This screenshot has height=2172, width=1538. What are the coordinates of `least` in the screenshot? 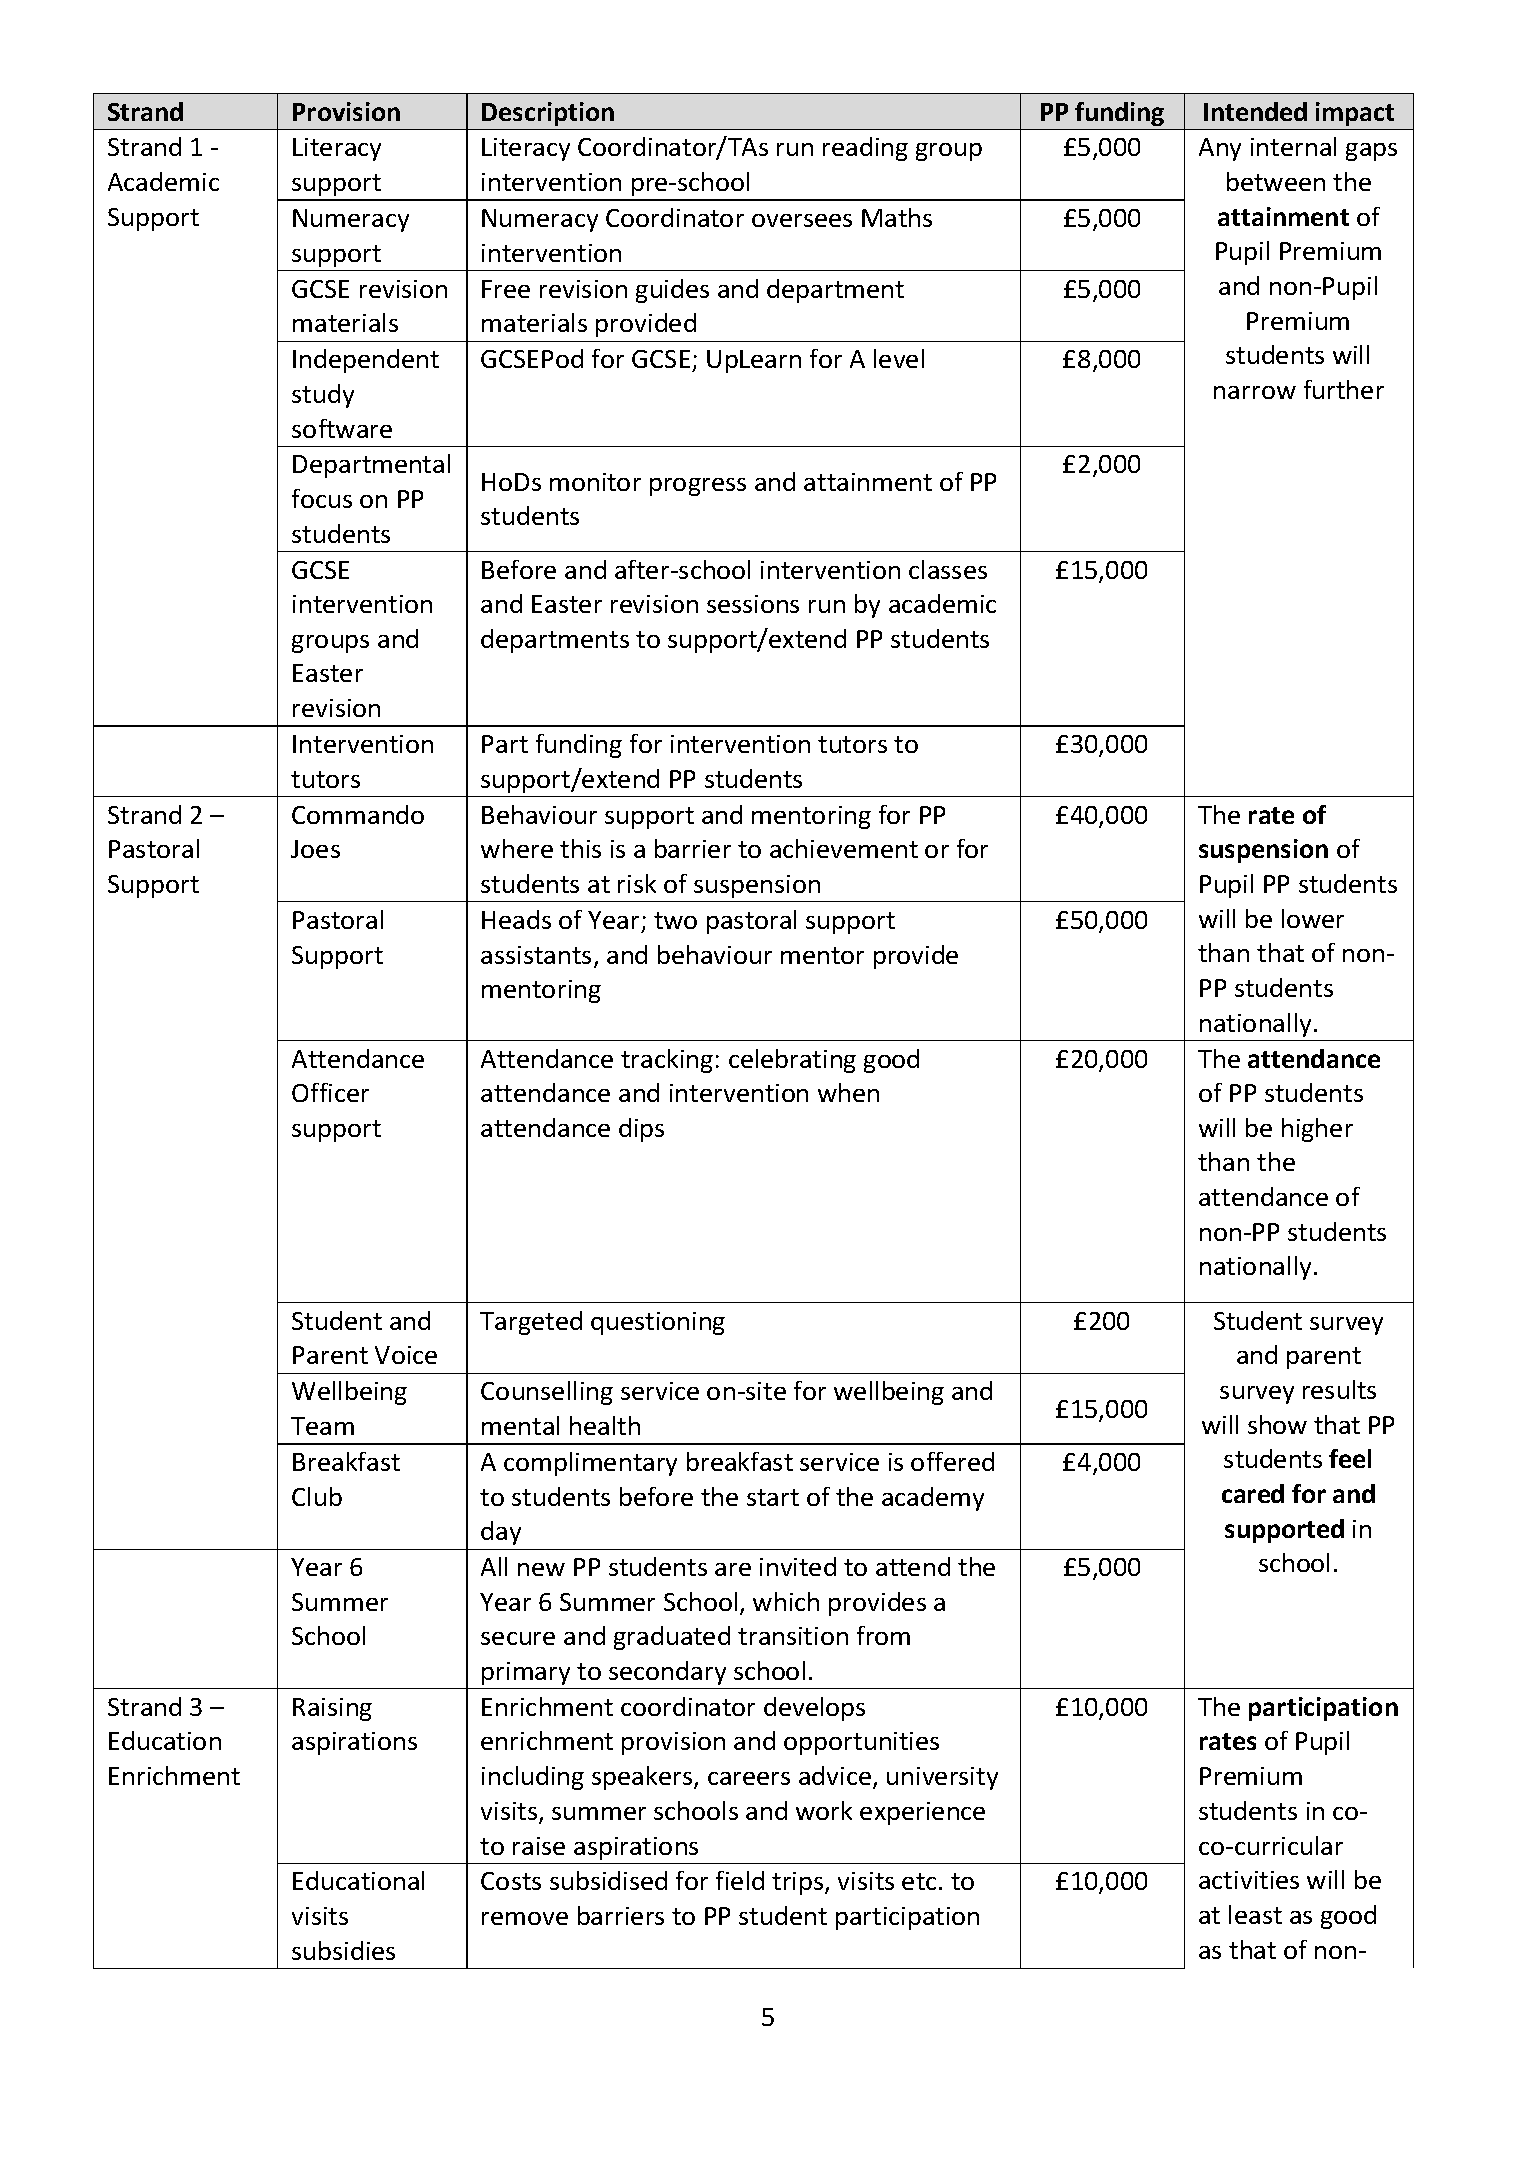 It's located at (1255, 1914).
